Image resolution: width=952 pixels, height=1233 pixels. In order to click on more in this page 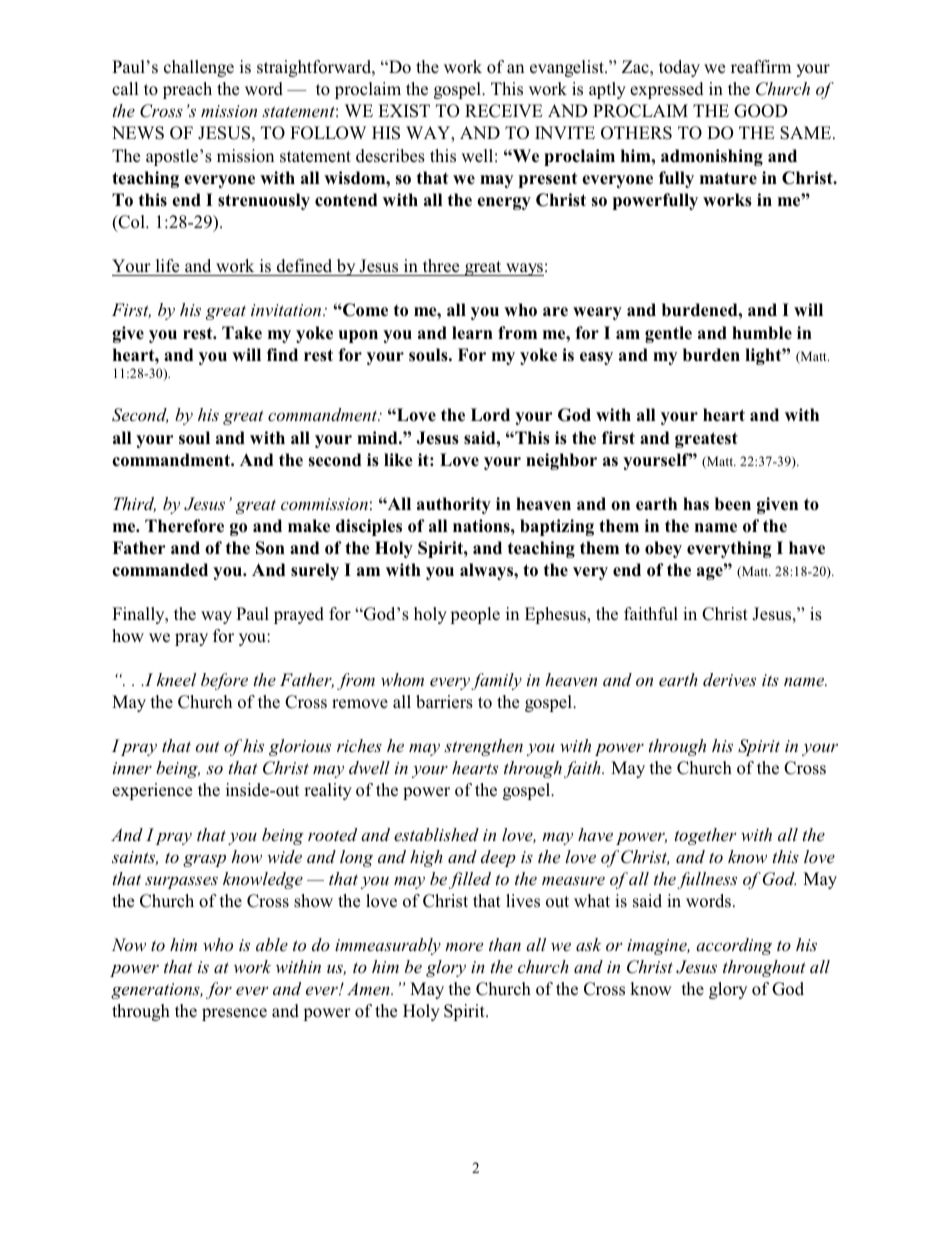, I will do `click(464, 947)`.
